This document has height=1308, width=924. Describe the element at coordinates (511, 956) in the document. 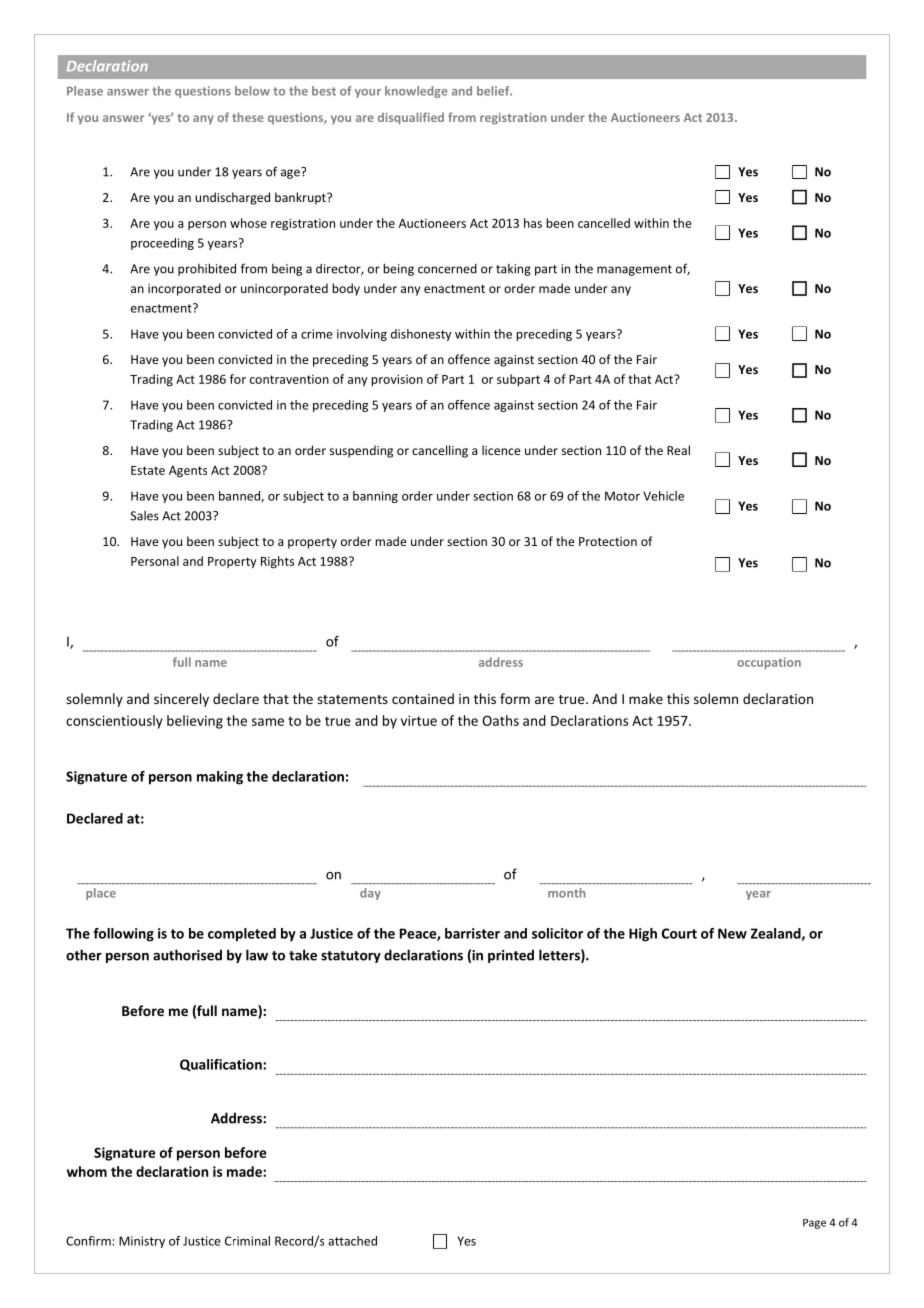

I see `printed` at that location.
